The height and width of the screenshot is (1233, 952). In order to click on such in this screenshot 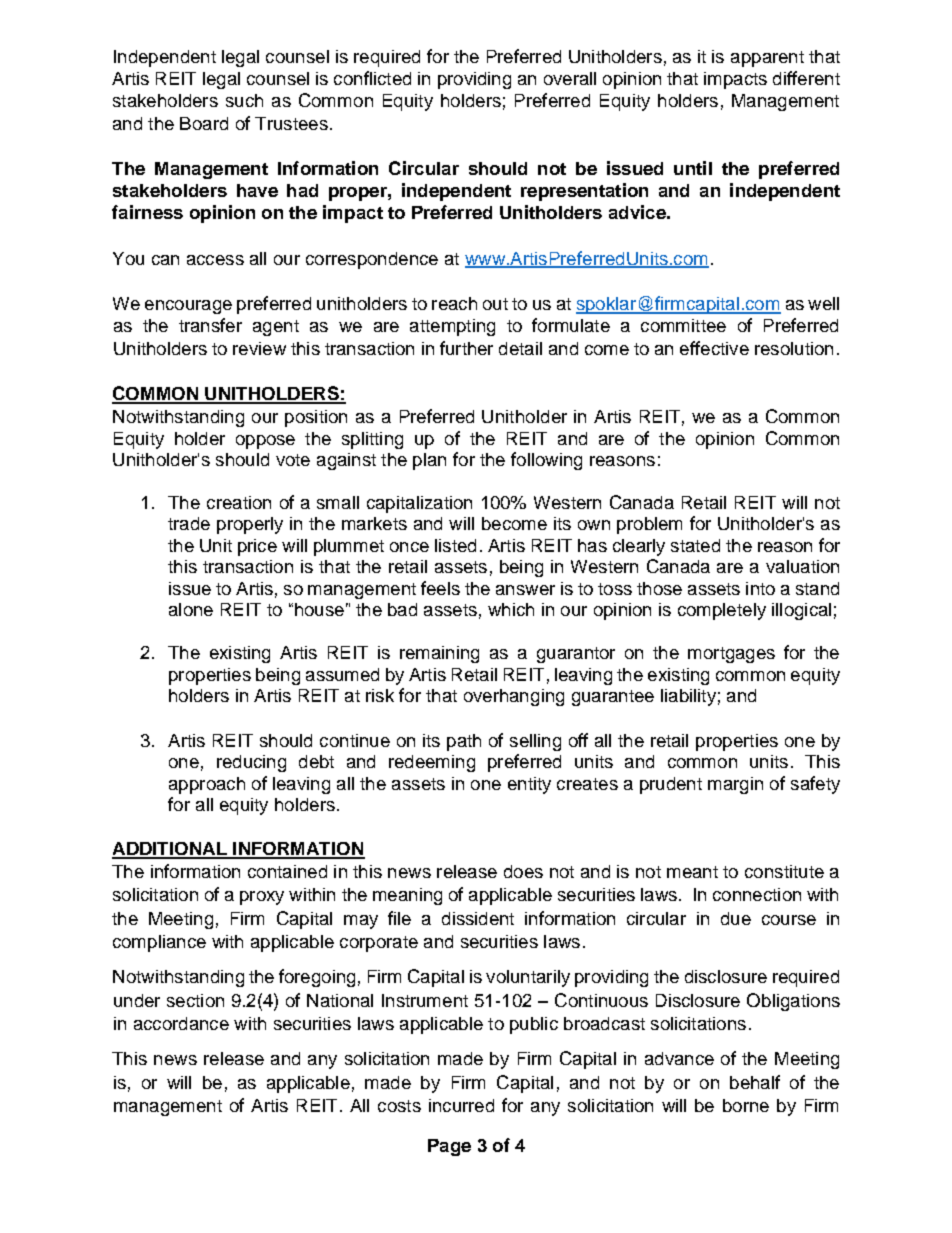, I will do `click(244, 100)`.
